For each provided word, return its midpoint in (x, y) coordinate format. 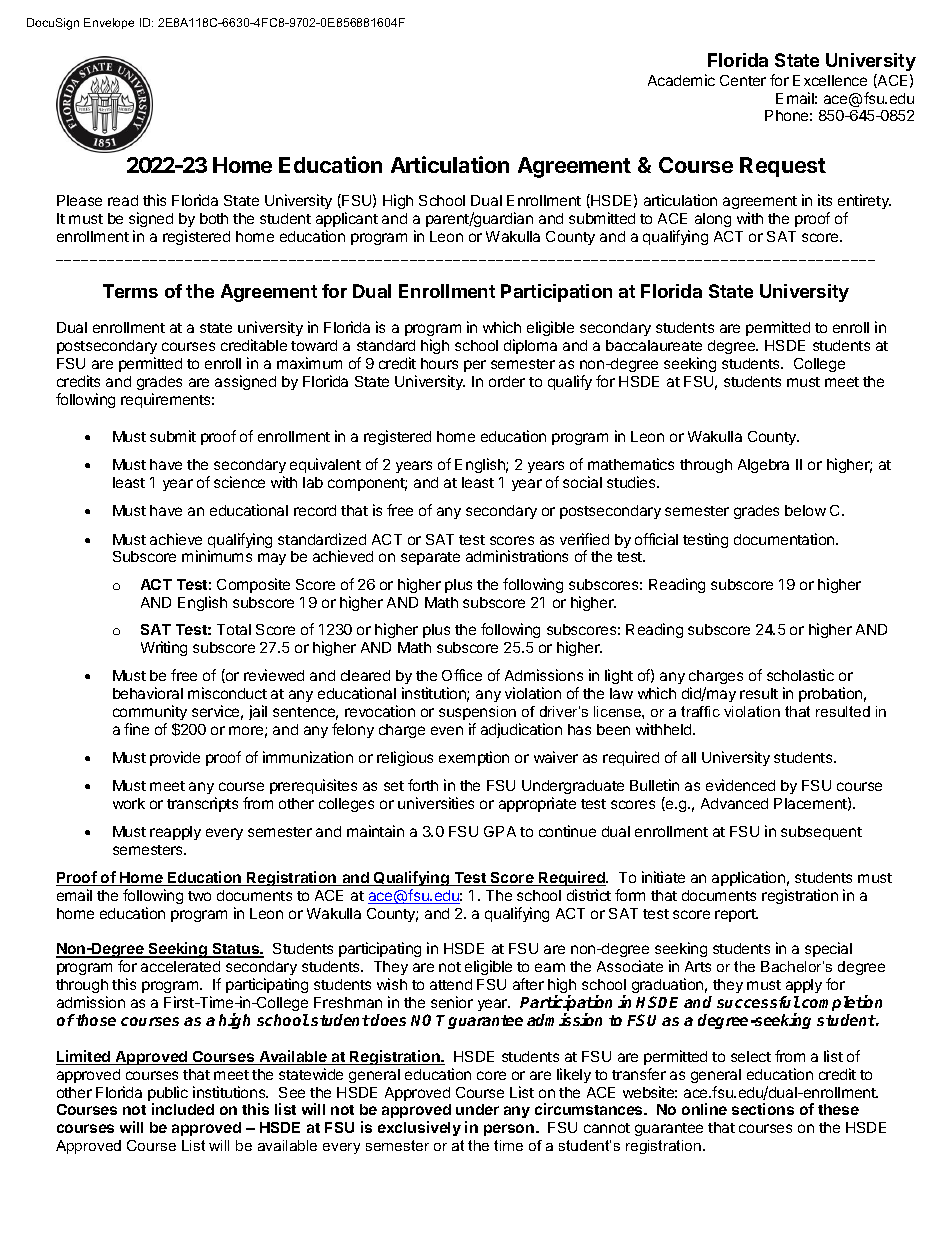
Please (79, 200)
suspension (477, 713)
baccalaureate (654, 345)
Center (743, 80)
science (239, 482)
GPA (500, 831)
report (736, 915)
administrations (517, 556)
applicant (347, 219)
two (199, 896)
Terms (130, 291)
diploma (530, 346)
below (805, 510)
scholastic (800, 675)
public (168, 1095)
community (150, 712)
